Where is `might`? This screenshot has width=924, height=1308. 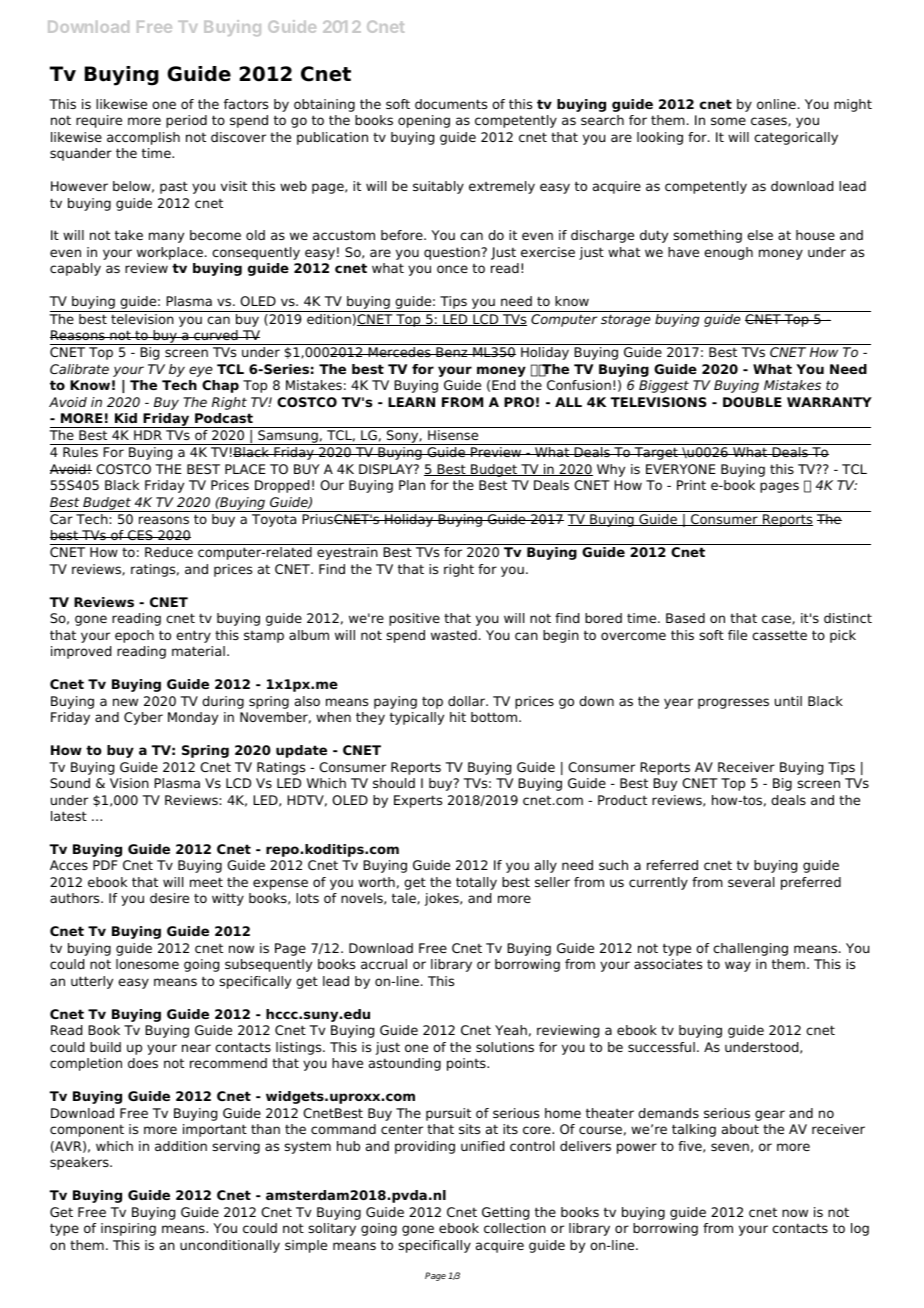 might is located at coordinates (853, 105).
